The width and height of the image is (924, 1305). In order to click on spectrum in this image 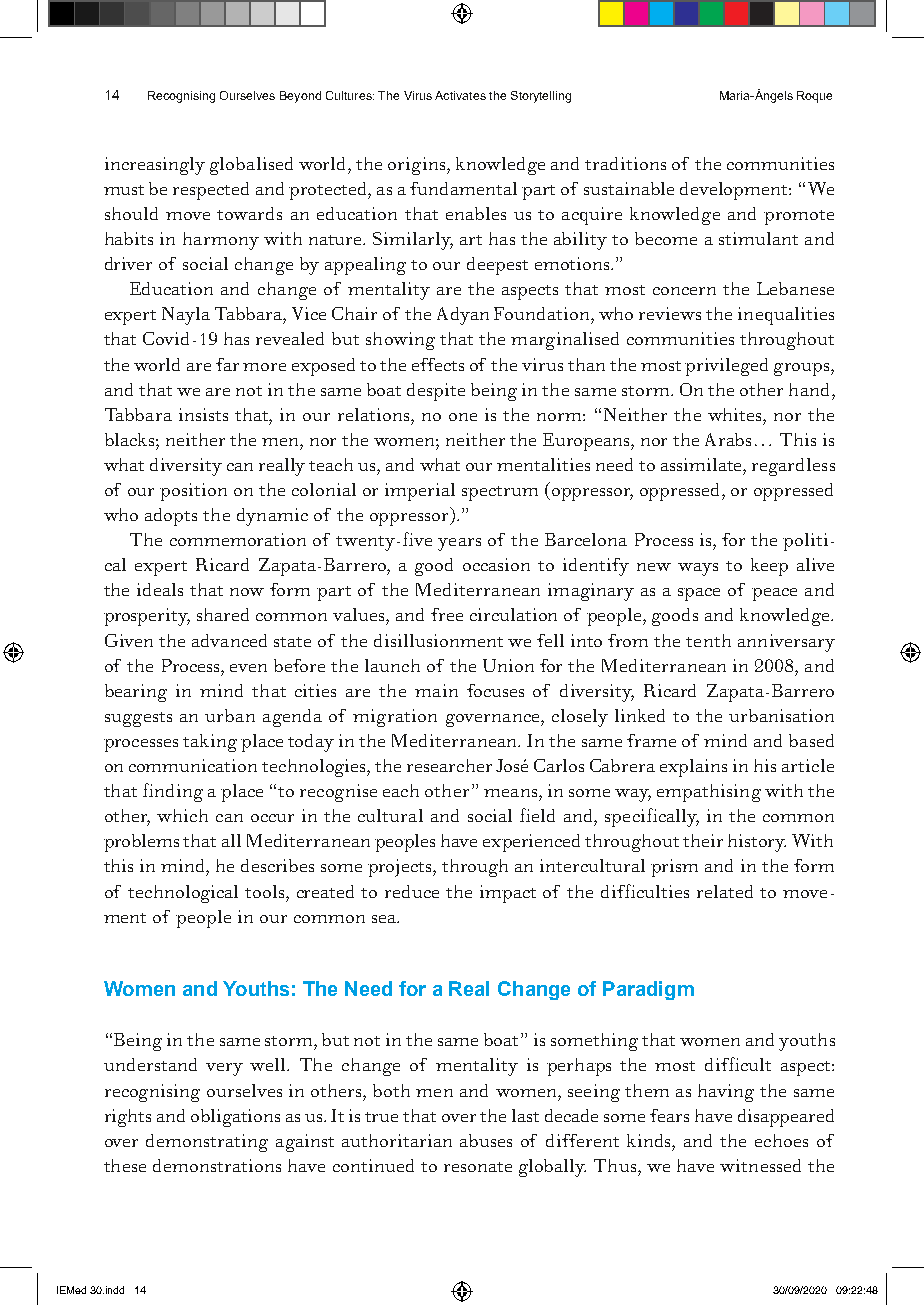, I will do `click(500, 493)`.
